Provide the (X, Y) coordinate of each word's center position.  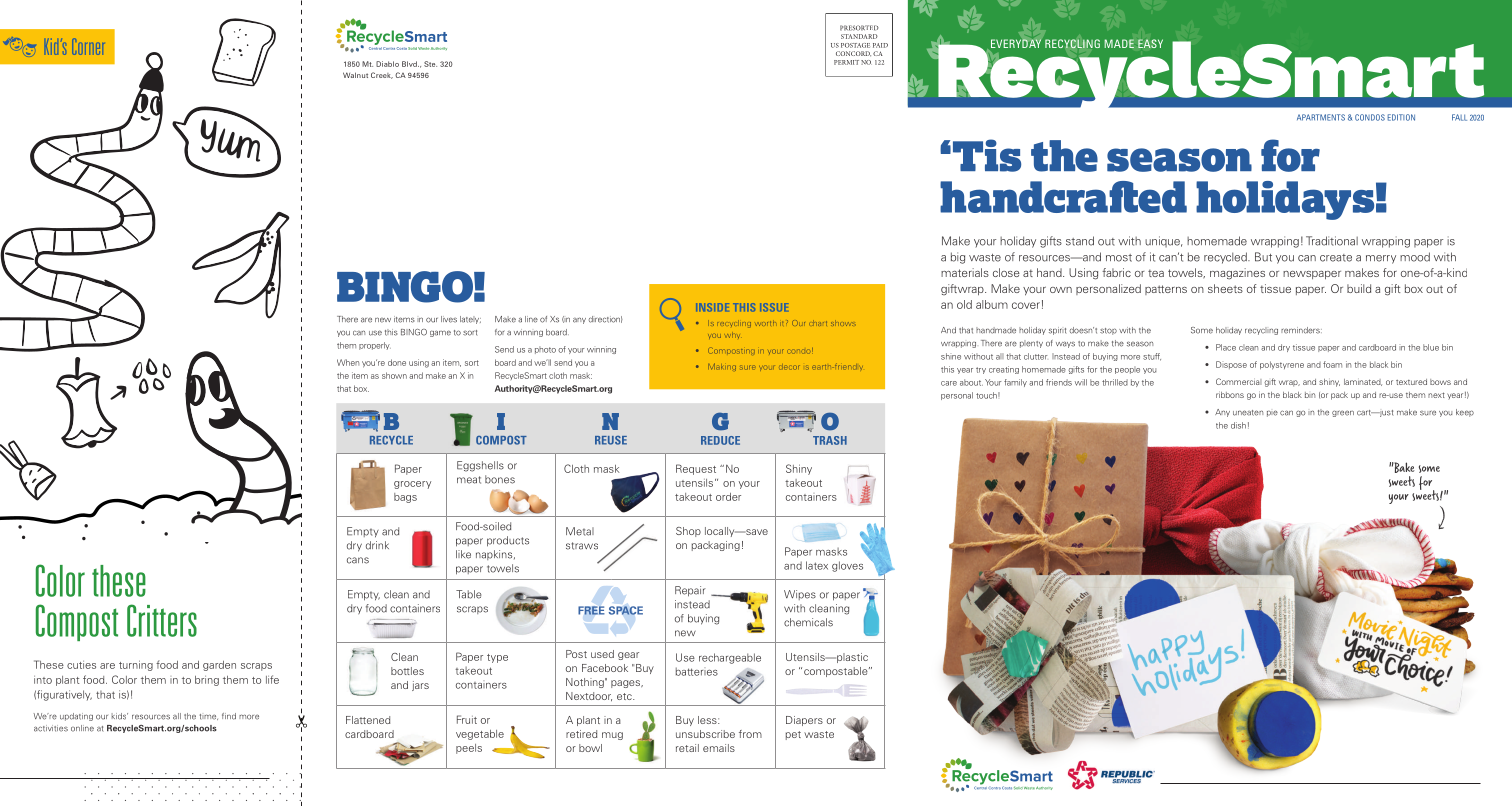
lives (449, 319)
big (958, 258)
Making (722, 367)
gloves (847, 566)
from (750, 734)
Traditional (1332, 241)
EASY (1150, 43)
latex (817, 565)
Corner (88, 46)
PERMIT (846, 62)
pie (1272, 413)
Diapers (804, 721)
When (348, 362)
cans (358, 560)
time (209, 717)
